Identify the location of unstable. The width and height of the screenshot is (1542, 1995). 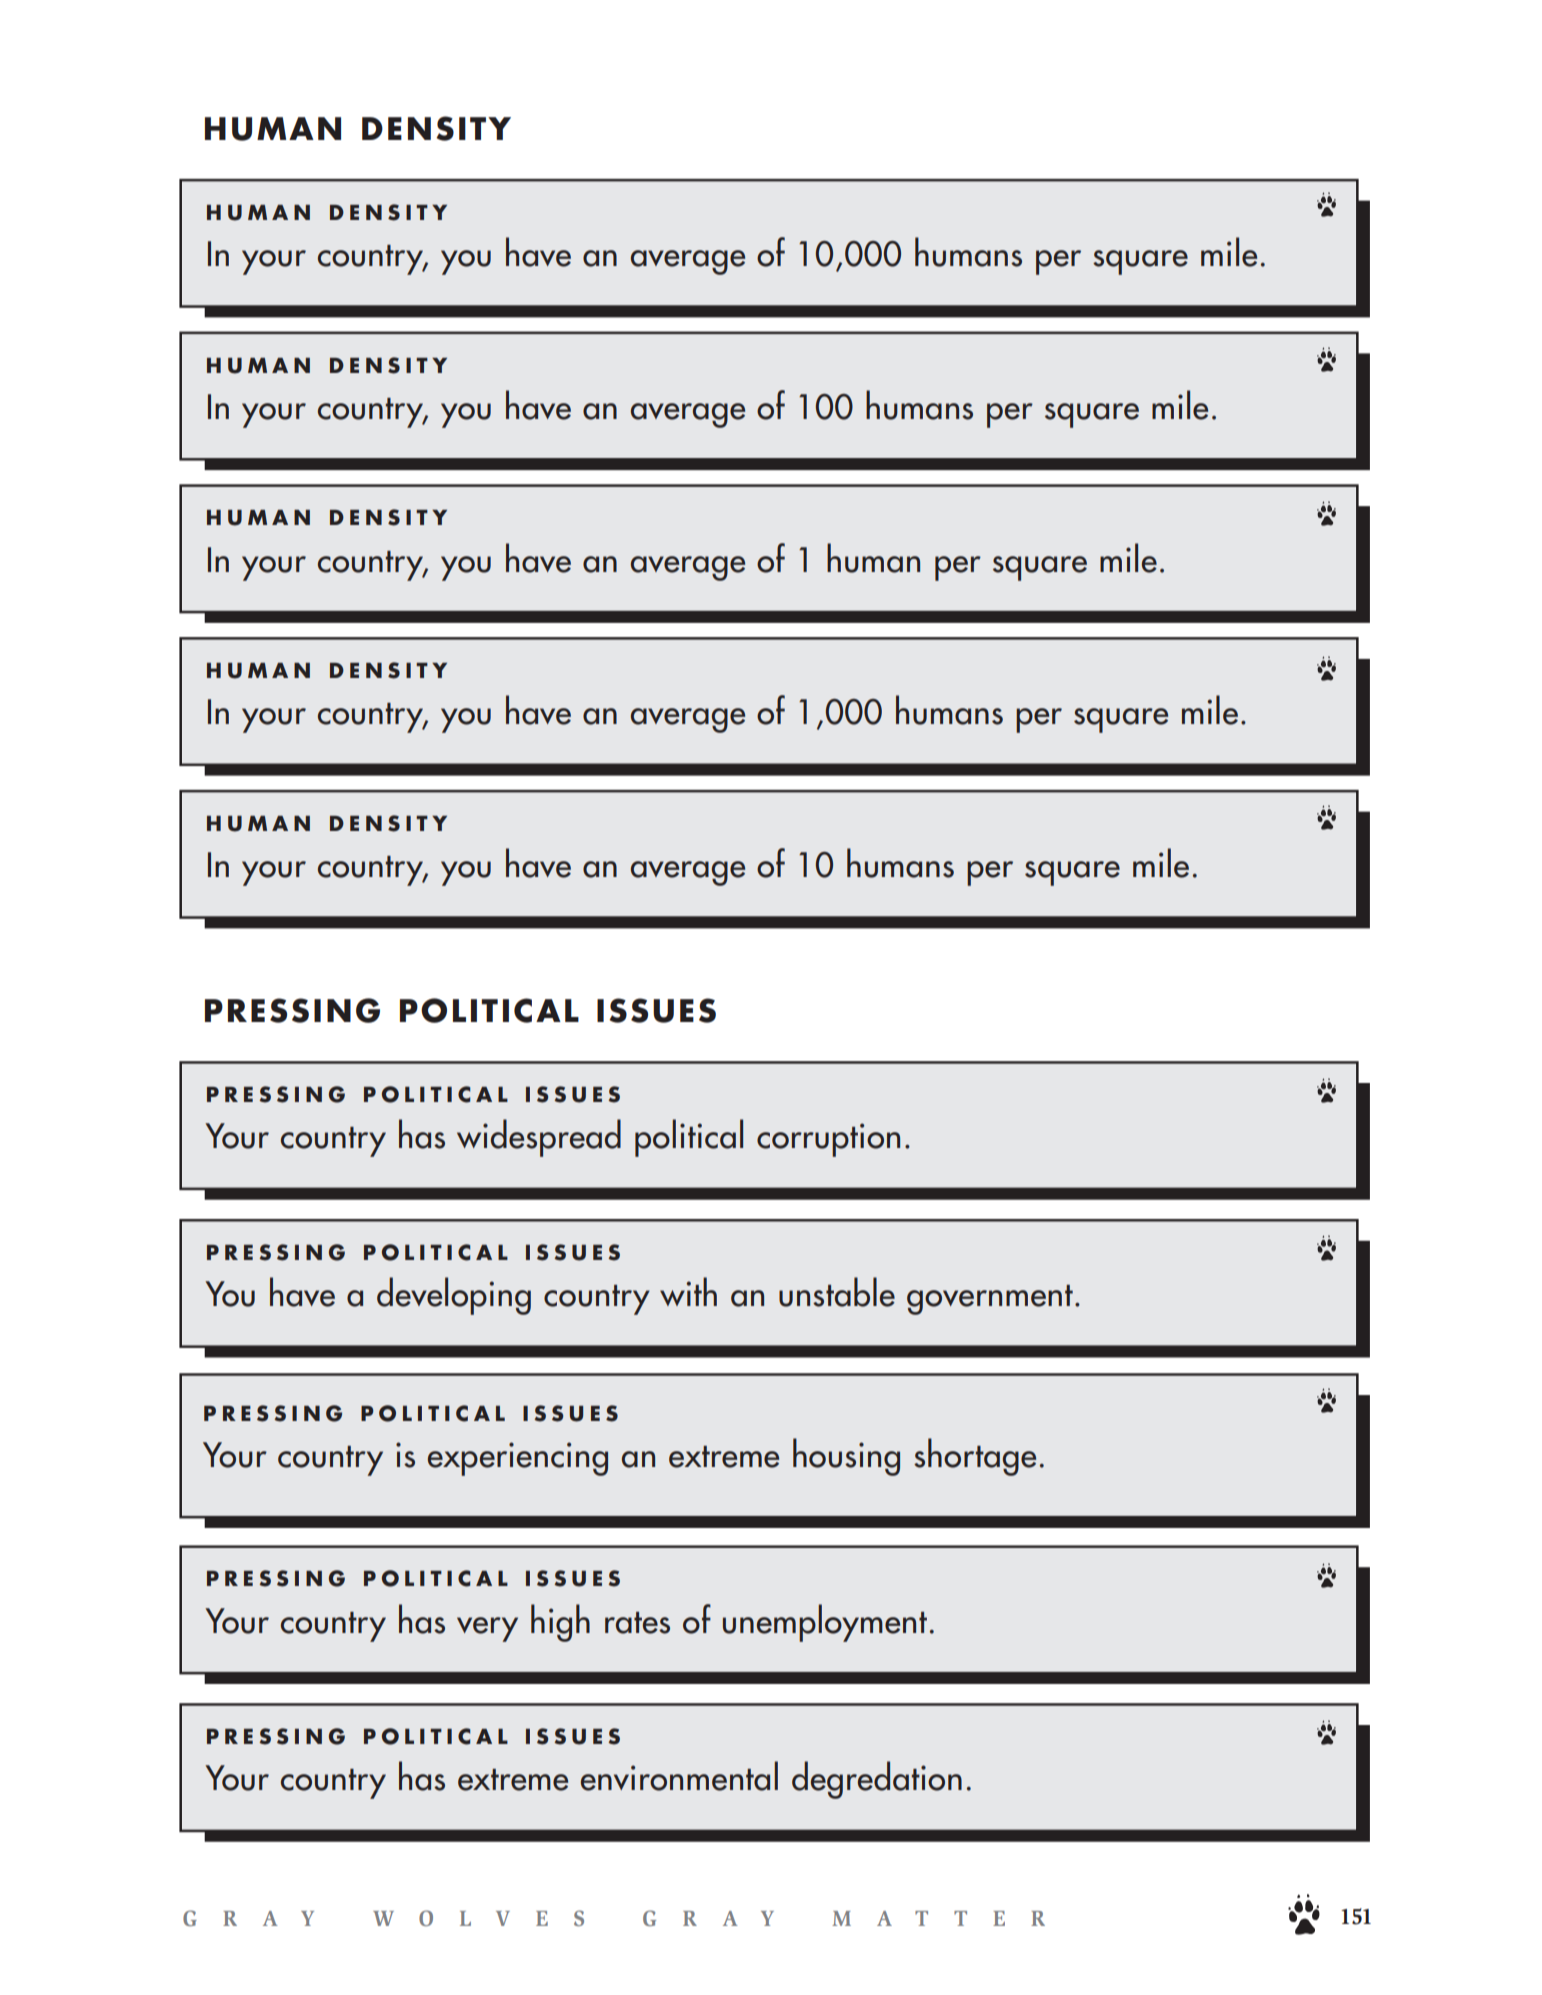
(837, 1292).
